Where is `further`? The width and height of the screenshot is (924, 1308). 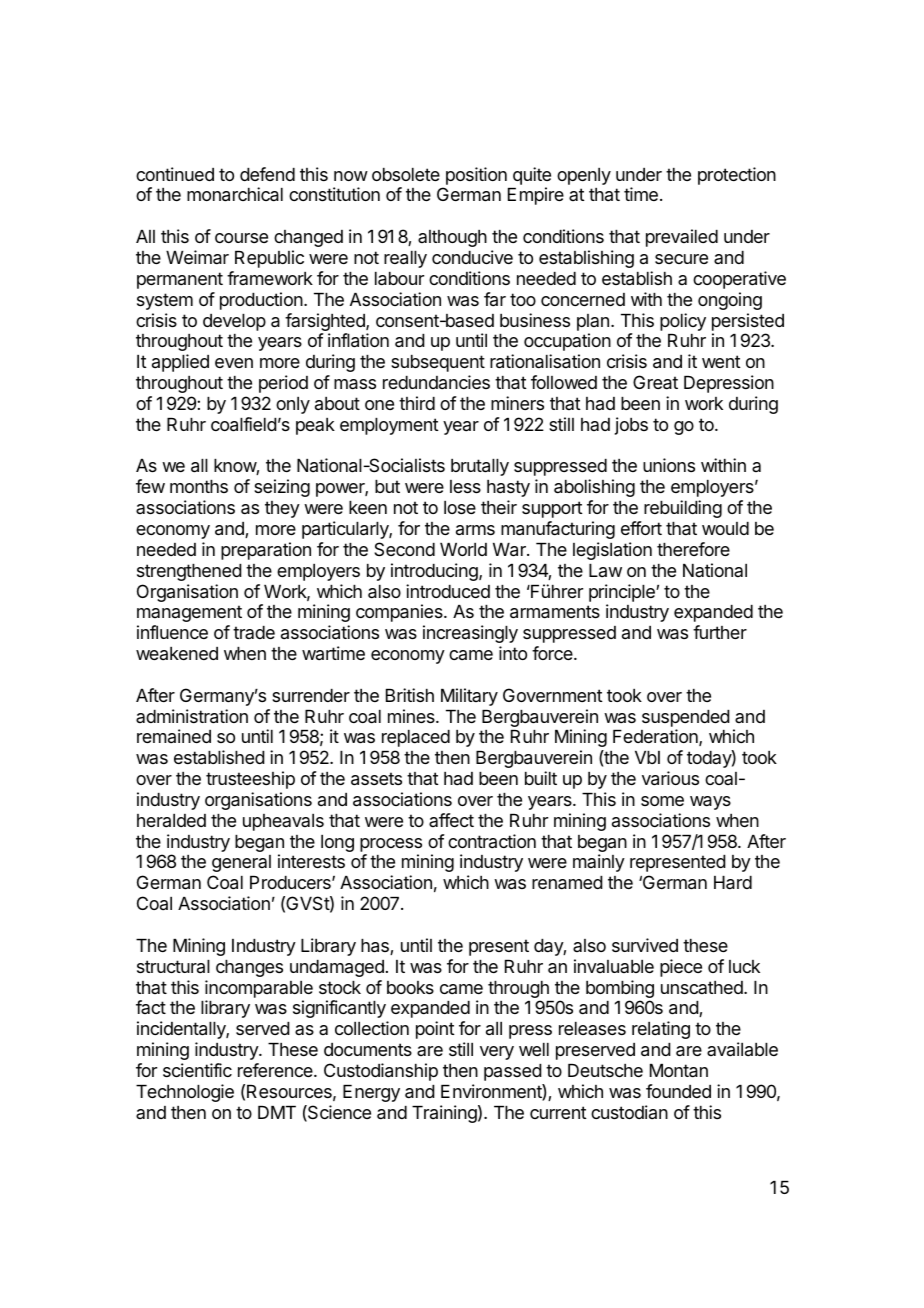
further is located at coordinates (720, 632).
